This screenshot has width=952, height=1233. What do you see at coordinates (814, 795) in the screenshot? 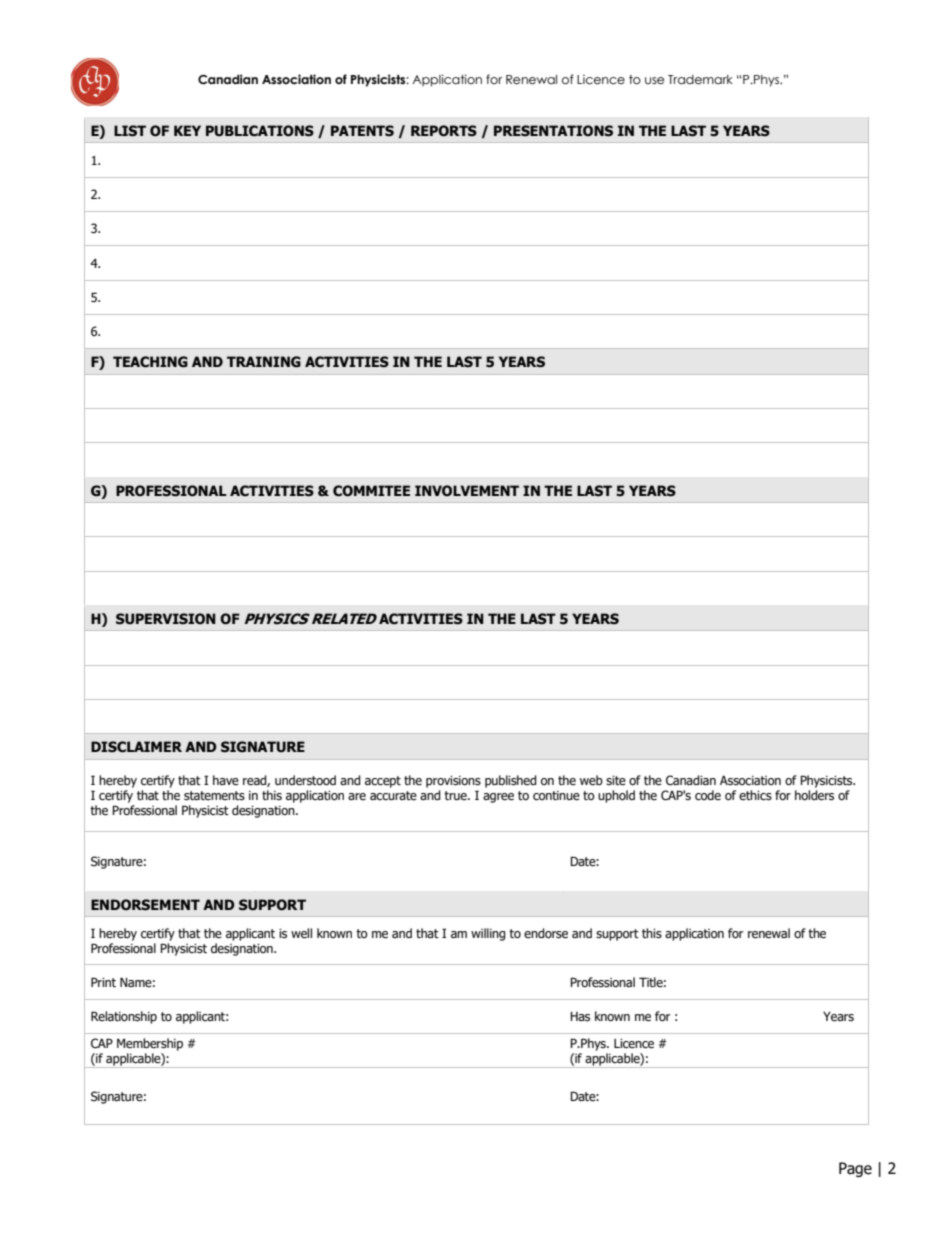
I see `holders` at bounding box center [814, 795].
